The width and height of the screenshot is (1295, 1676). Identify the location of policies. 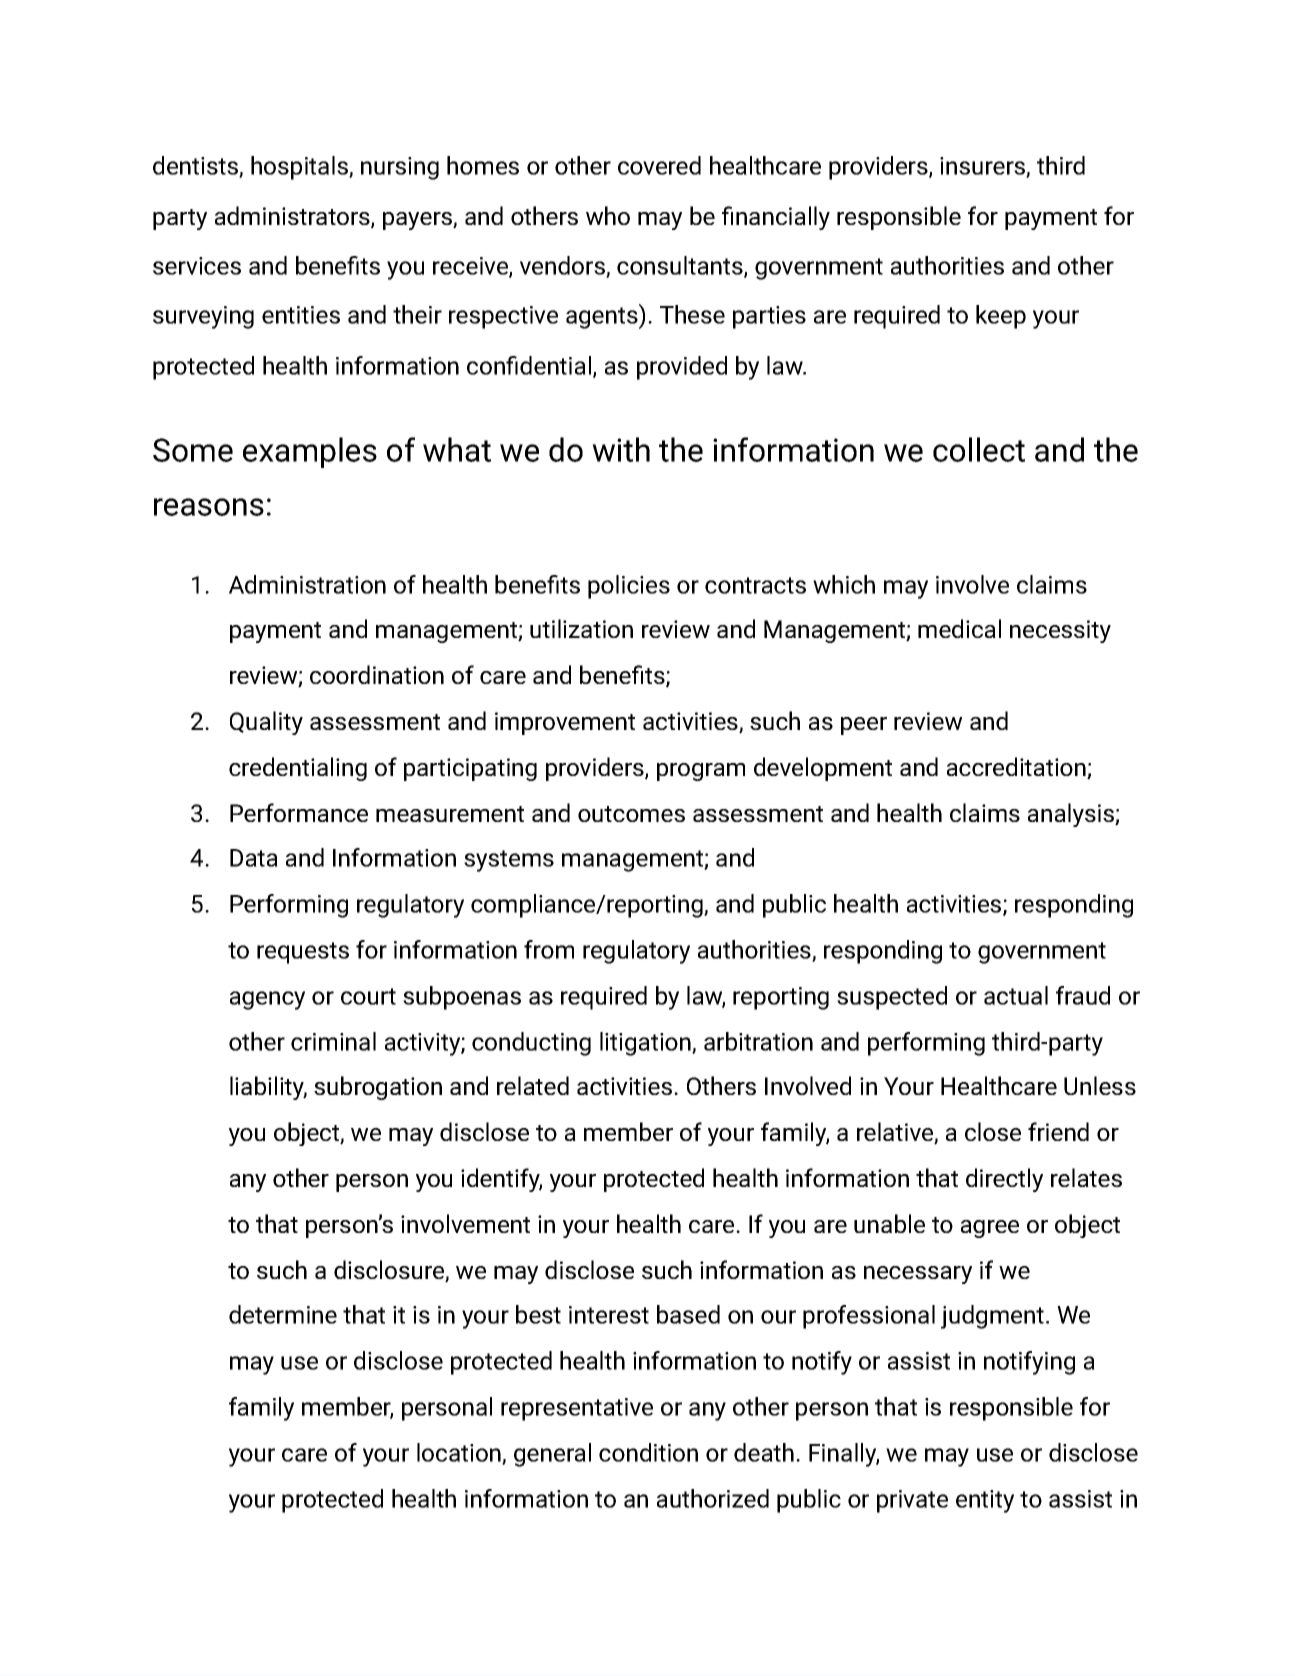
(629, 587).
